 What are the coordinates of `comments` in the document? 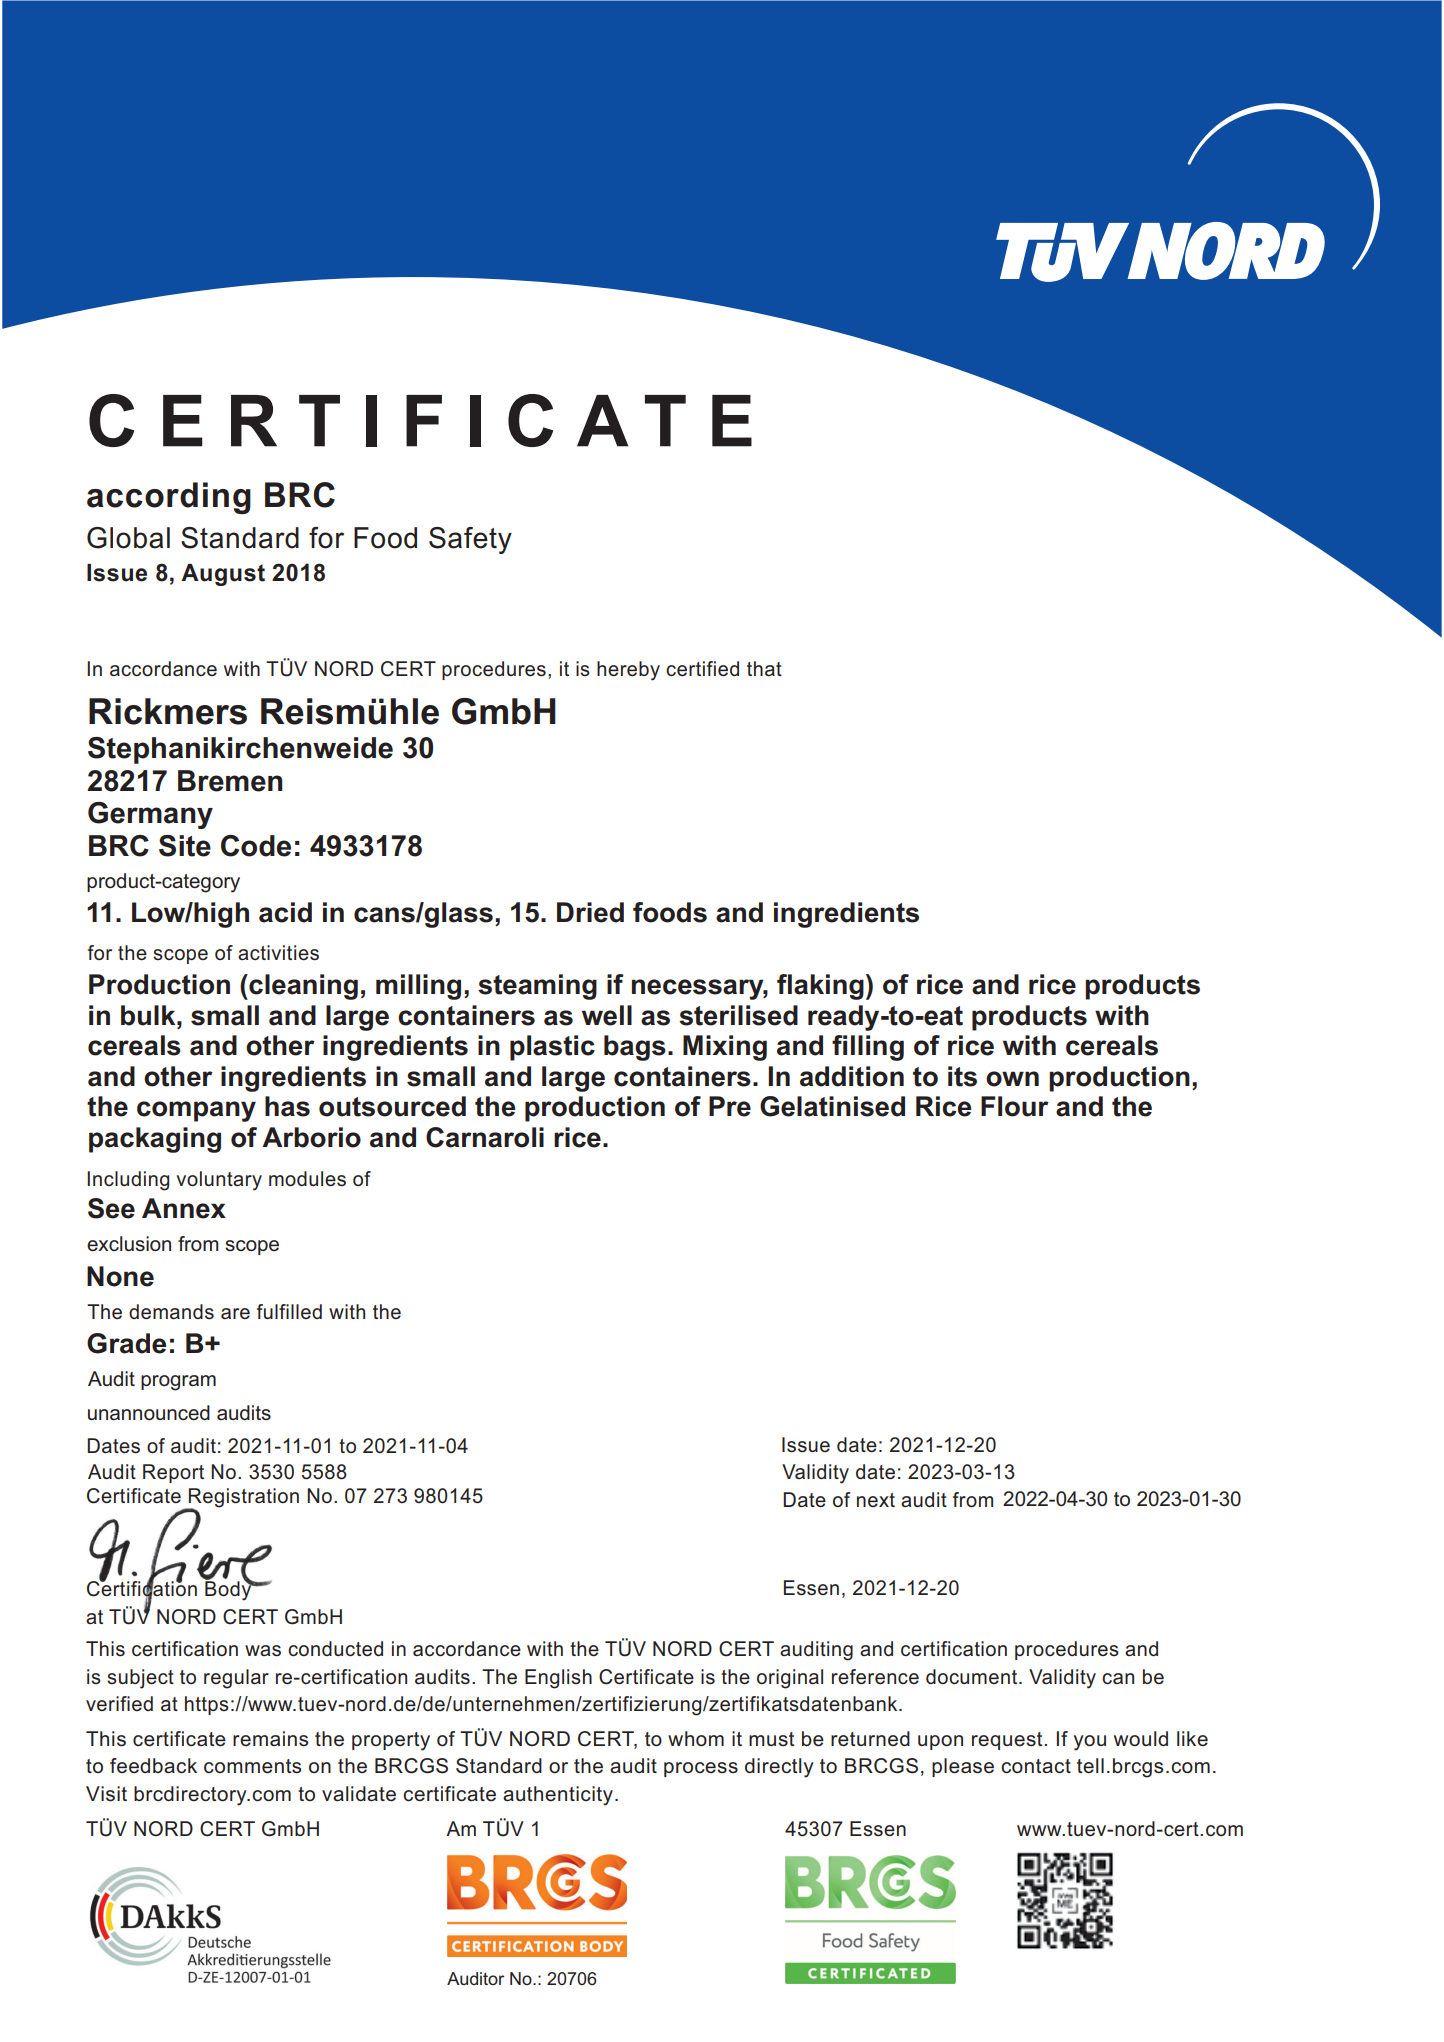 It's located at (252, 1766).
